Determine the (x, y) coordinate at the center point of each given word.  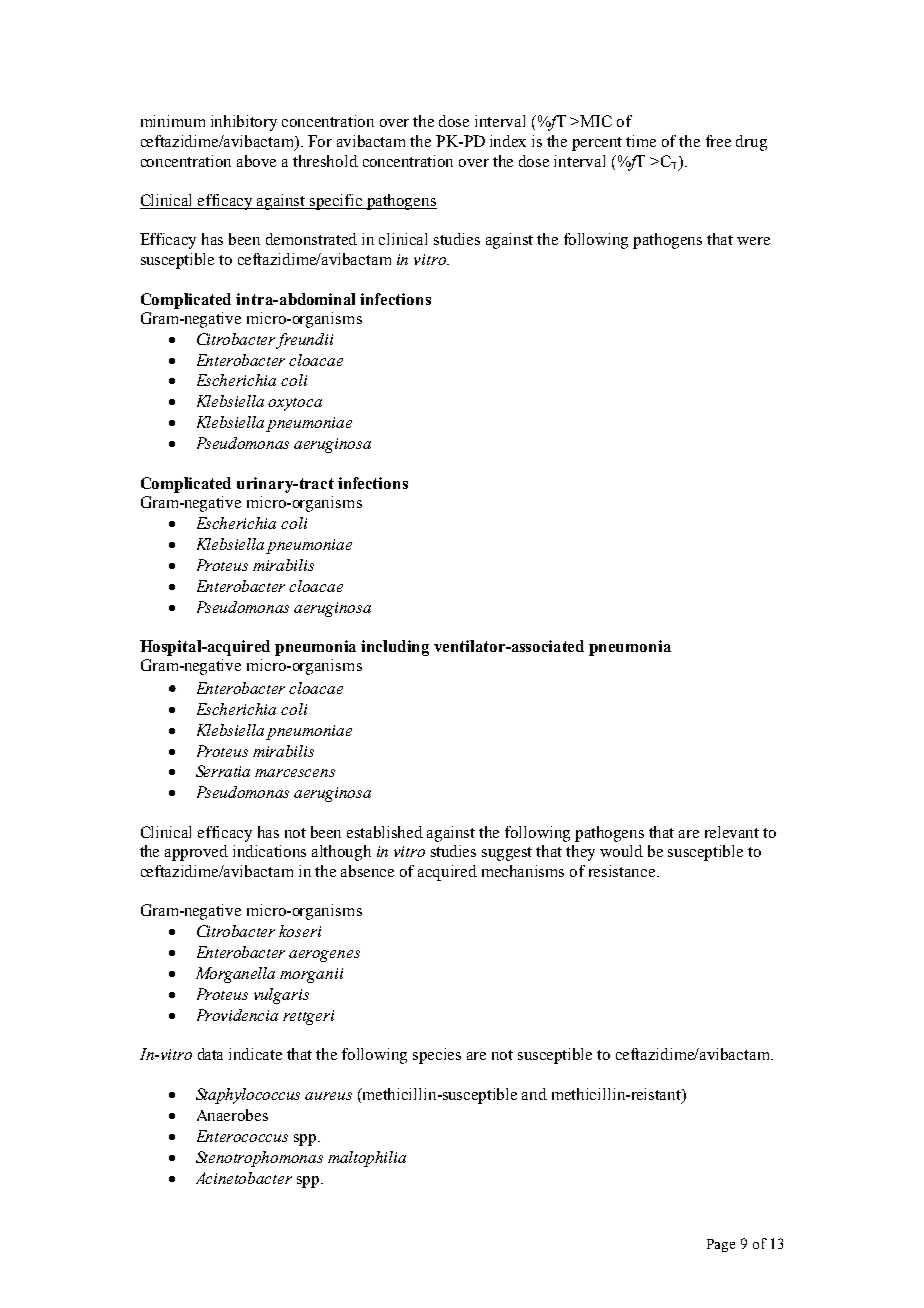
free (718, 141)
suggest (507, 854)
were (753, 241)
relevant (732, 832)
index (508, 141)
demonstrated (311, 239)
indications (269, 851)
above (256, 161)
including (395, 648)
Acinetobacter (244, 1178)
